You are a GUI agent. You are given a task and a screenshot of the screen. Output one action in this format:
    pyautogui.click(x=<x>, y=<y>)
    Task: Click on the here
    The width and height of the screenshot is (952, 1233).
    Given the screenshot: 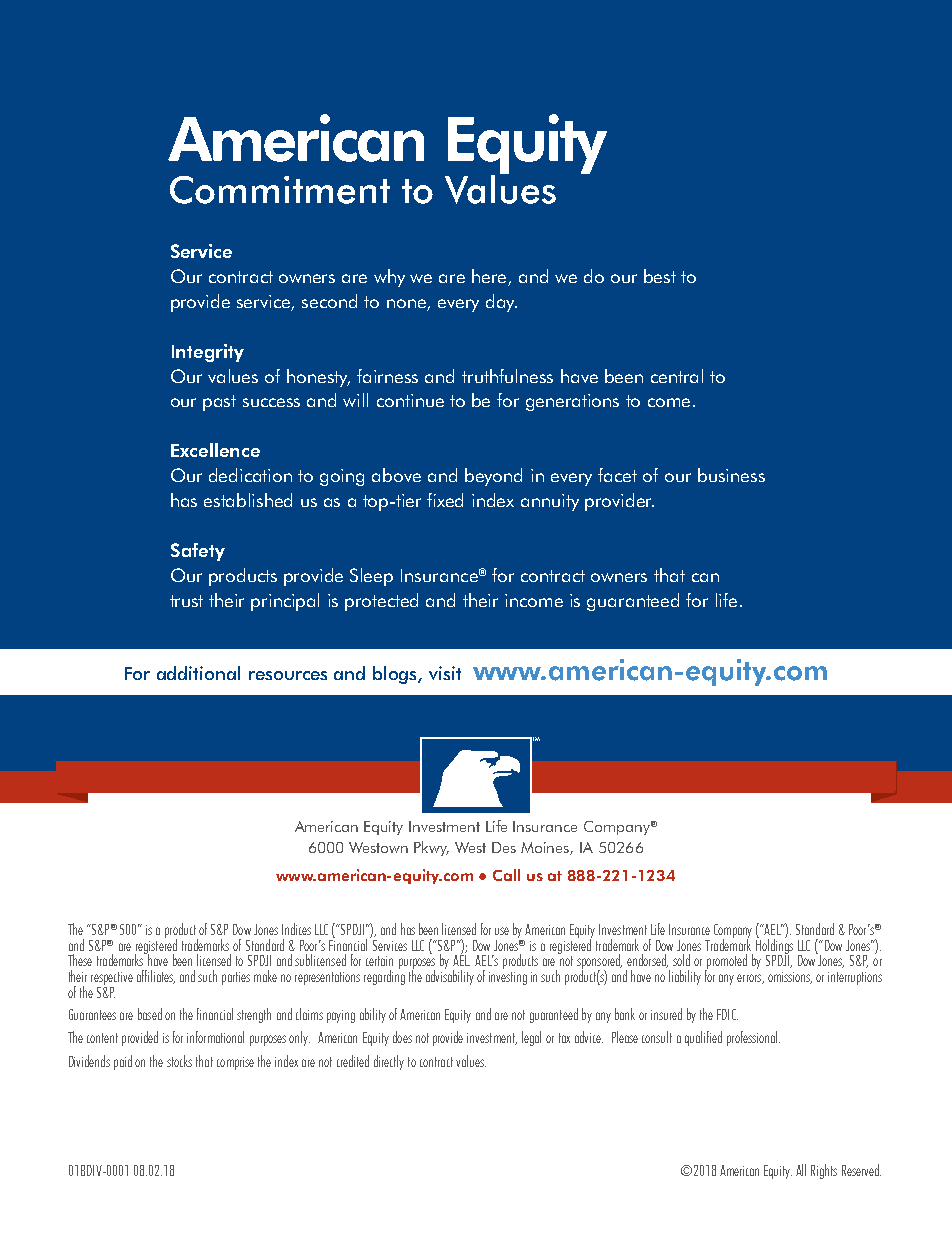 What is the action you would take?
    pyautogui.click(x=491, y=277)
